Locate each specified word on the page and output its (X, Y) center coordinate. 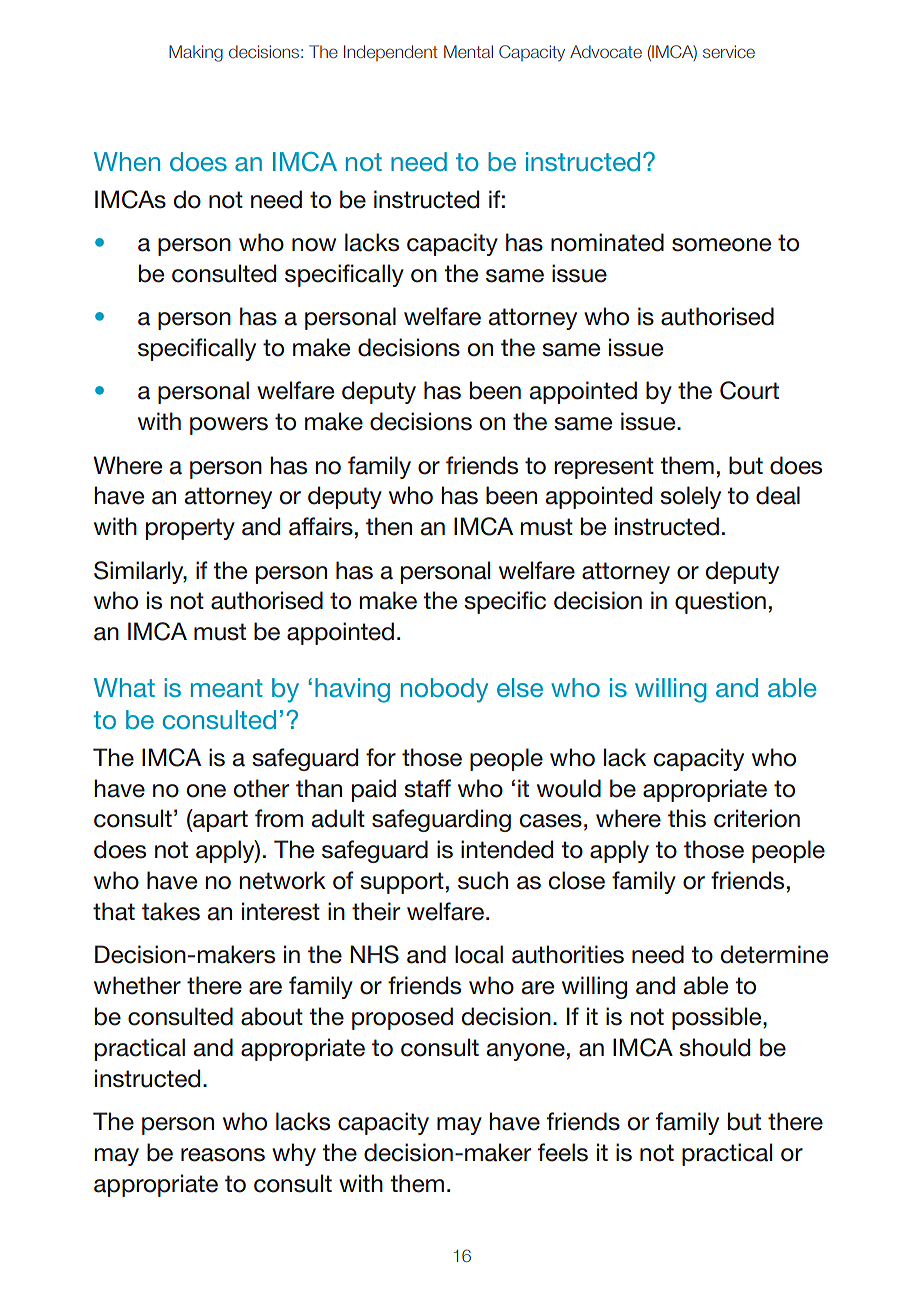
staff (427, 788)
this (687, 818)
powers (229, 426)
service (729, 51)
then (389, 526)
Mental (468, 51)
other (261, 788)
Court (749, 390)
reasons (223, 1155)
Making (196, 53)
